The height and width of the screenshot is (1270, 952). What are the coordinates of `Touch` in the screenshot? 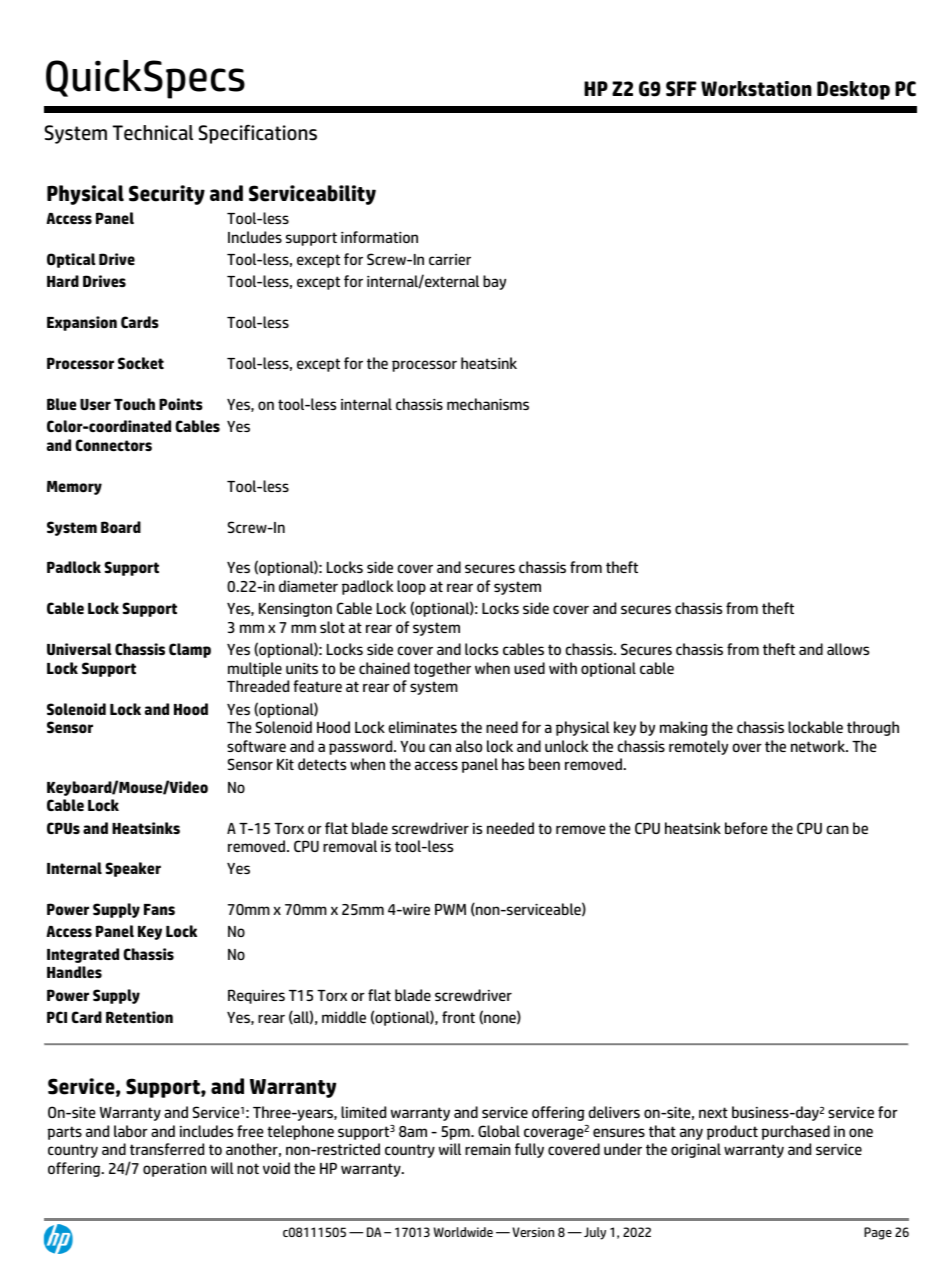 It's located at (134, 404).
